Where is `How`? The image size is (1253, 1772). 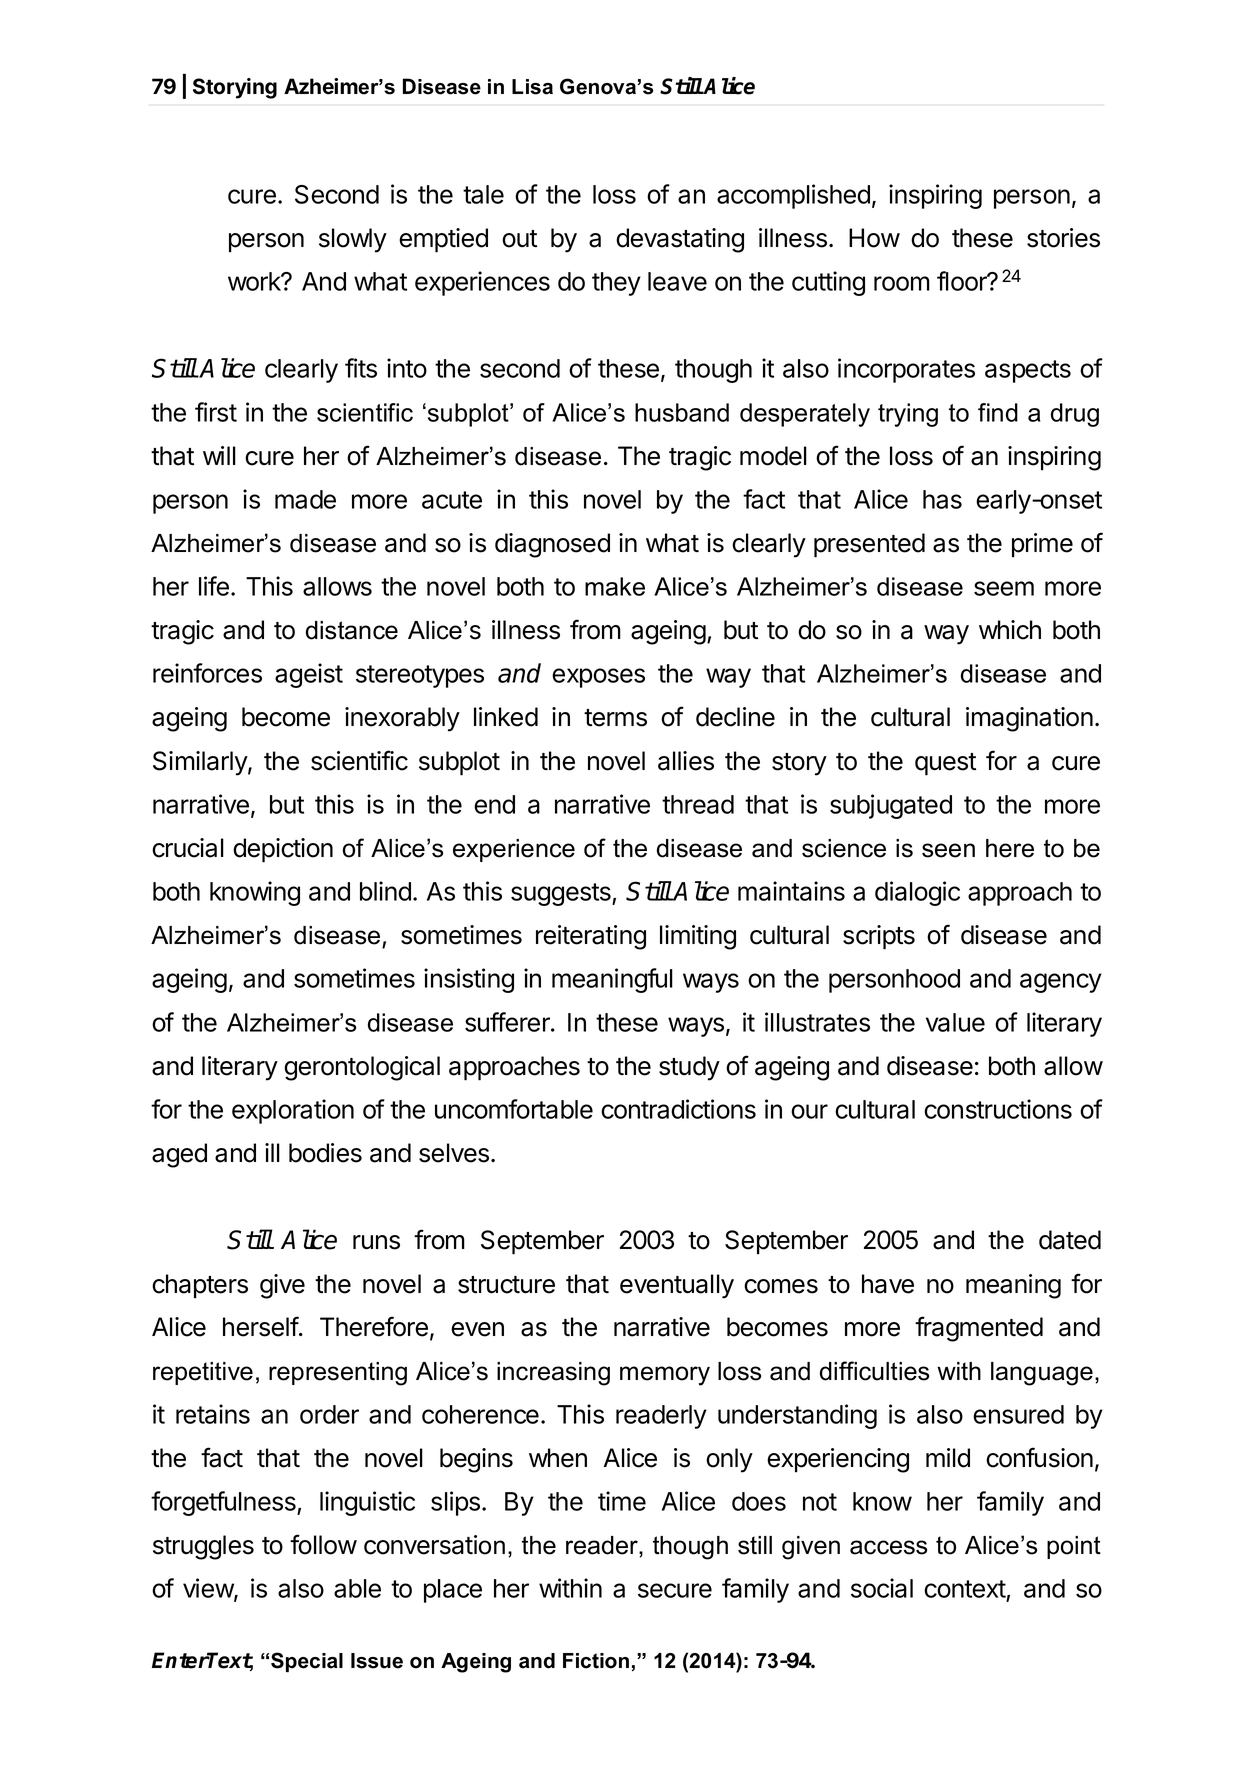 How is located at coordinates (874, 238).
